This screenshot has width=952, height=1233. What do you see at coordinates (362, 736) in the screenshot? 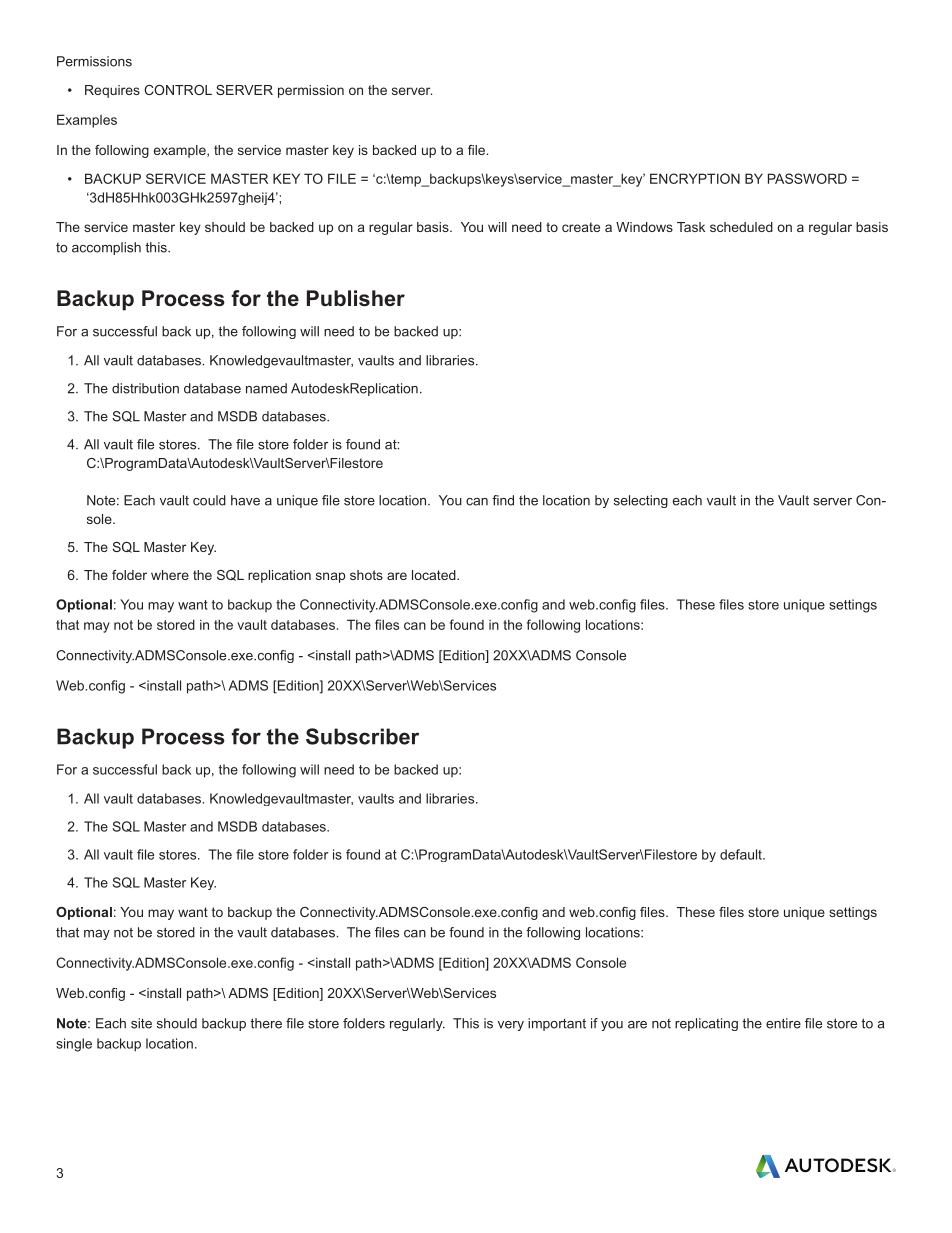
I see `Subscriber` at bounding box center [362, 736].
